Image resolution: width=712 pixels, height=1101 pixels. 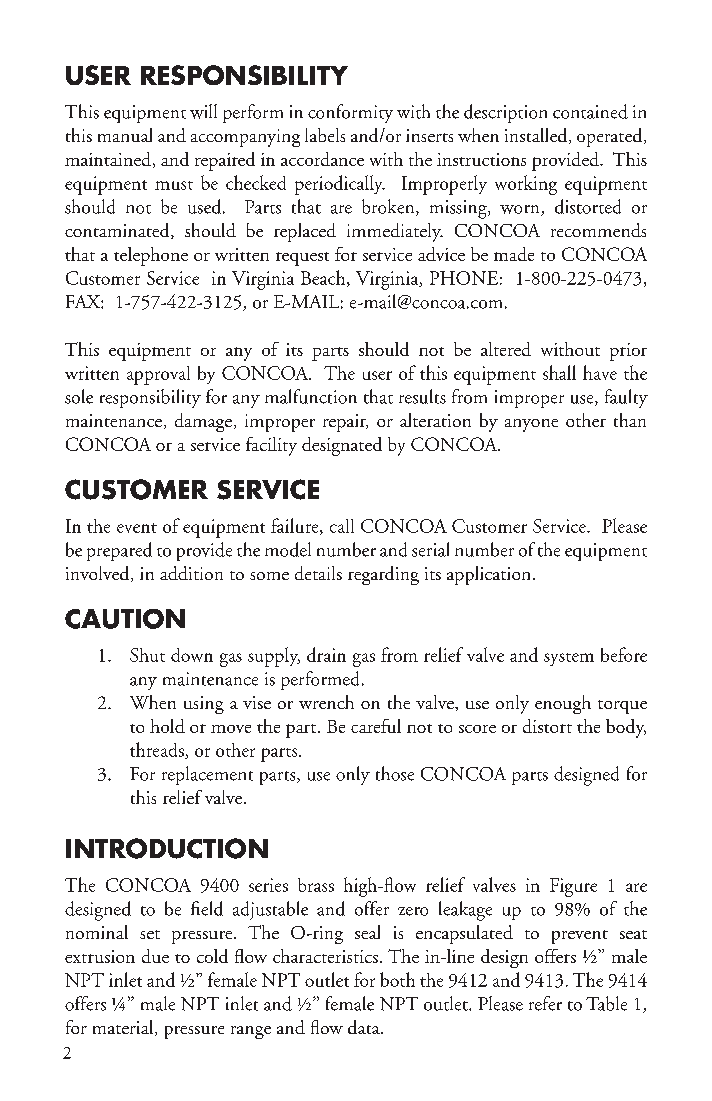 I want to click on those, so click(x=395, y=773).
